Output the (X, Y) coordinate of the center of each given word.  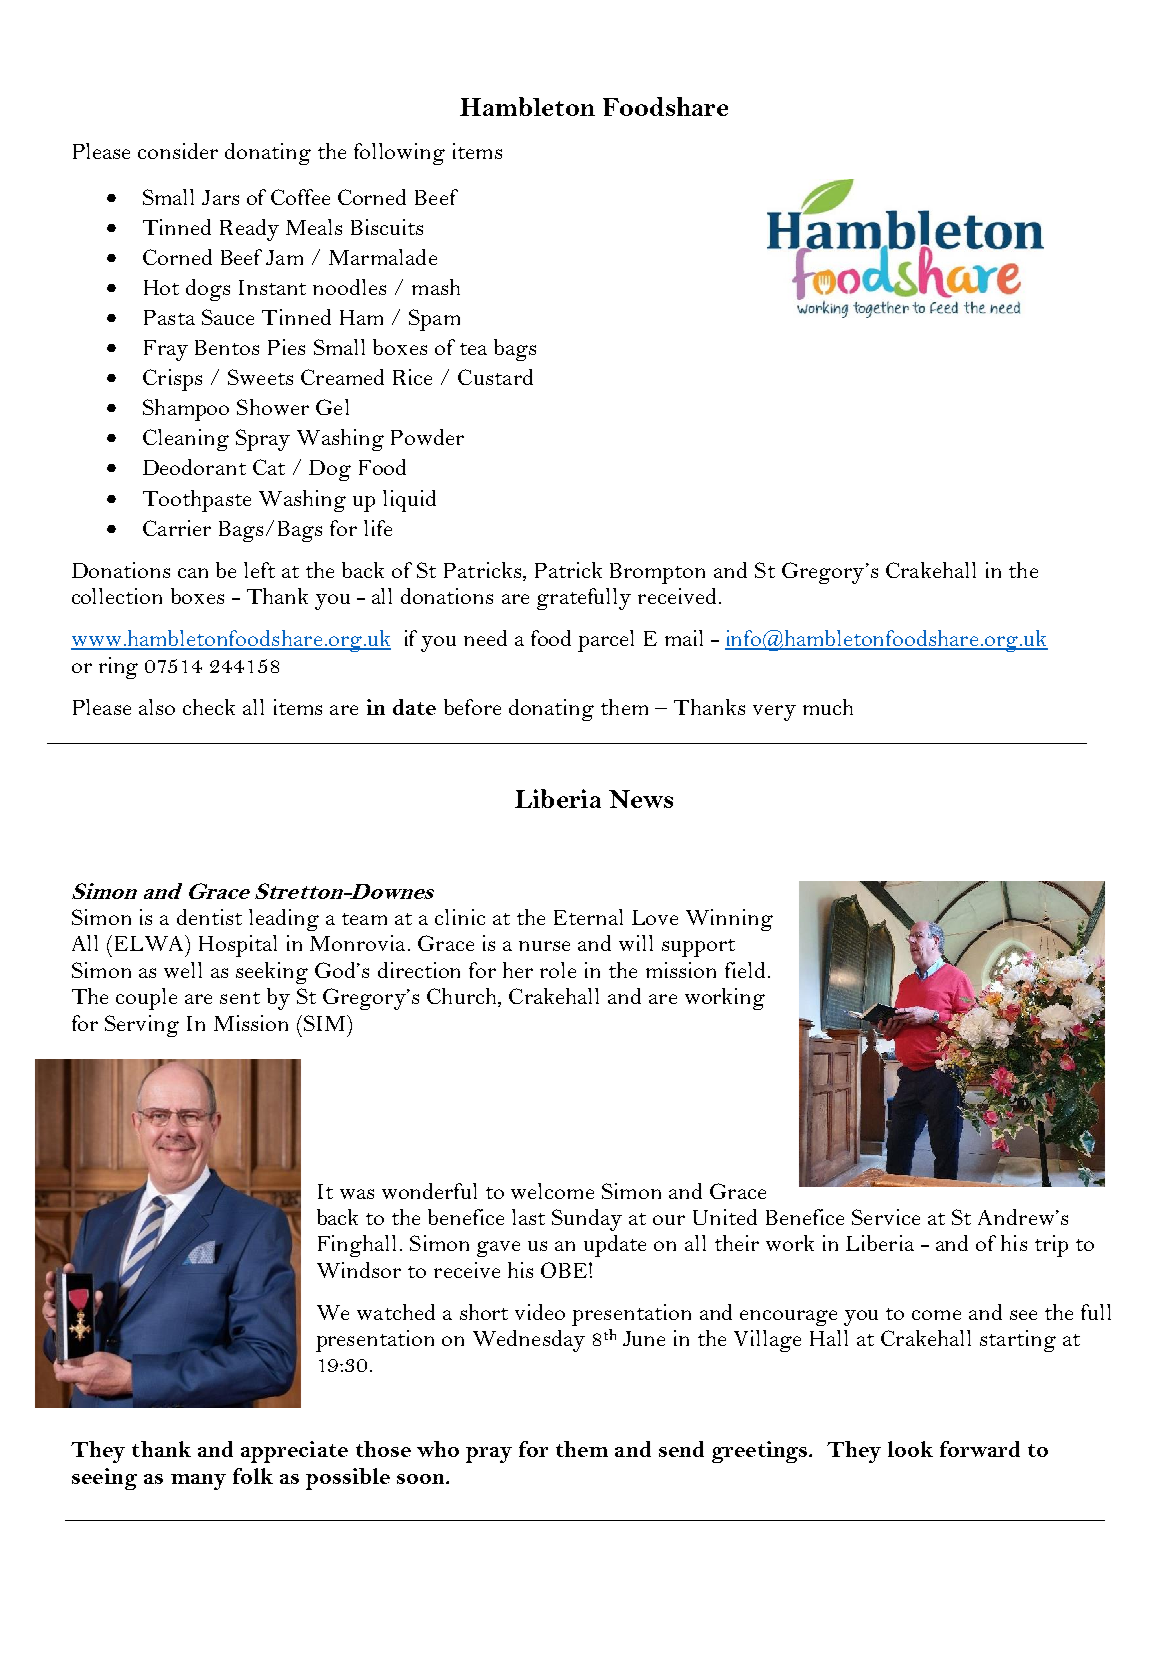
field (745, 970)
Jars (220, 197)
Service (886, 1217)
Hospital (238, 946)
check (209, 707)
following (399, 154)
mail (684, 638)
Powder (427, 437)
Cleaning (186, 440)
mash (436, 287)
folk (253, 1476)
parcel (606, 641)
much (828, 707)
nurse (544, 946)
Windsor (359, 1270)
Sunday (587, 1220)
